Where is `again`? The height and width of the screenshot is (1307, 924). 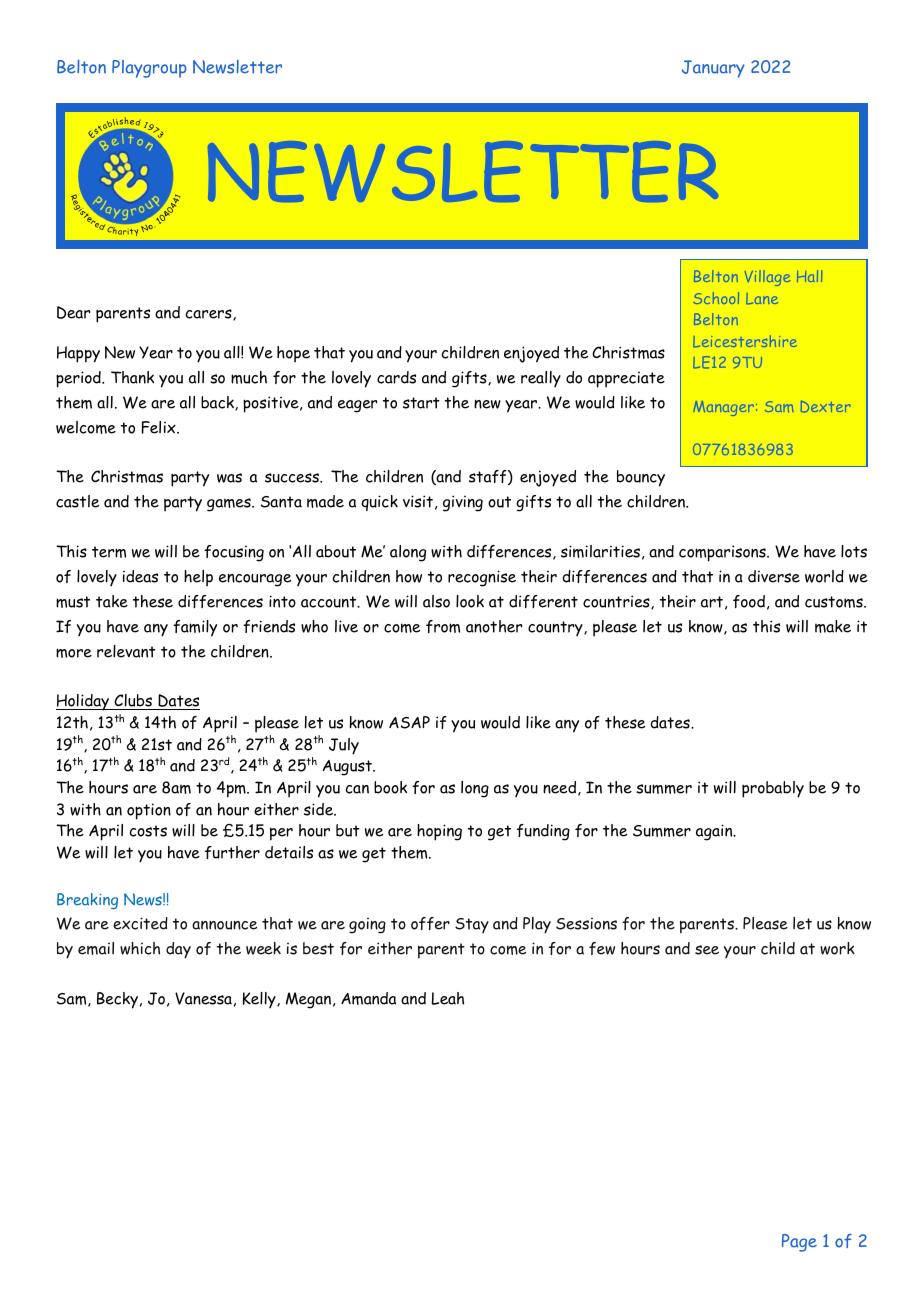 again is located at coordinates (715, 832).
